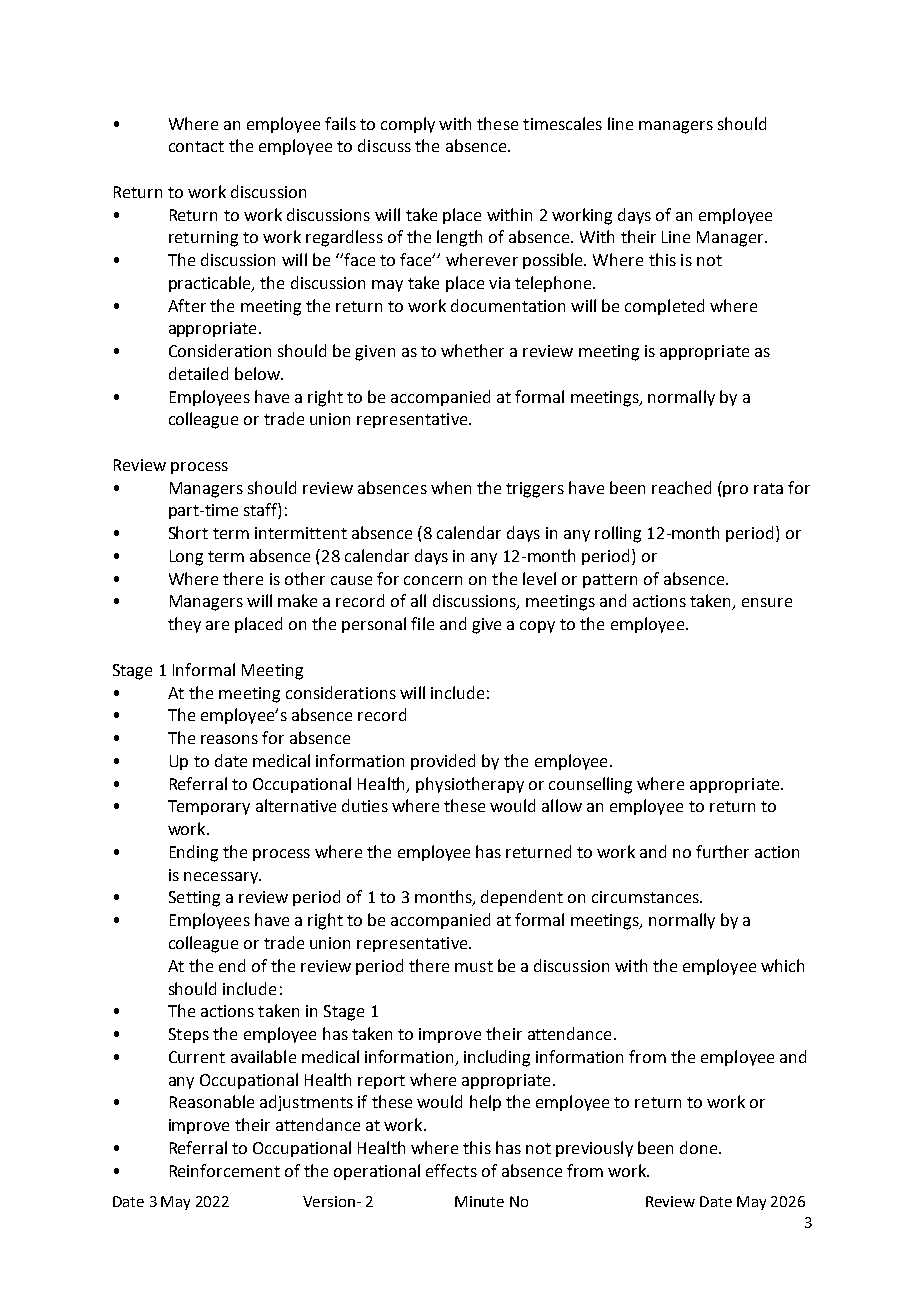 The image size is (924, 1308). Describe the element at coordinates (664, 307) in the image. I see `completed` at that location.
